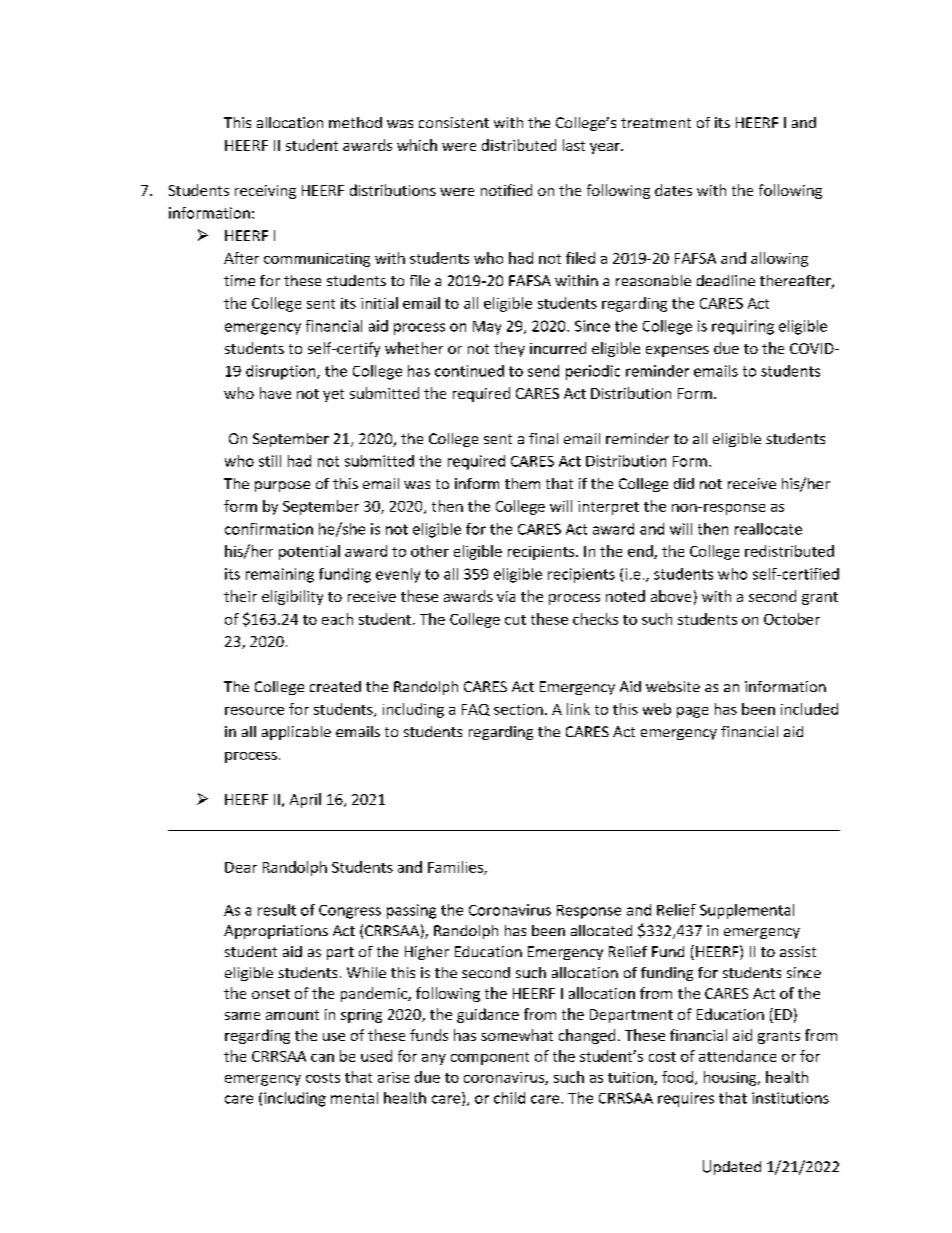  I want to click on cut, so click(515, 620).
